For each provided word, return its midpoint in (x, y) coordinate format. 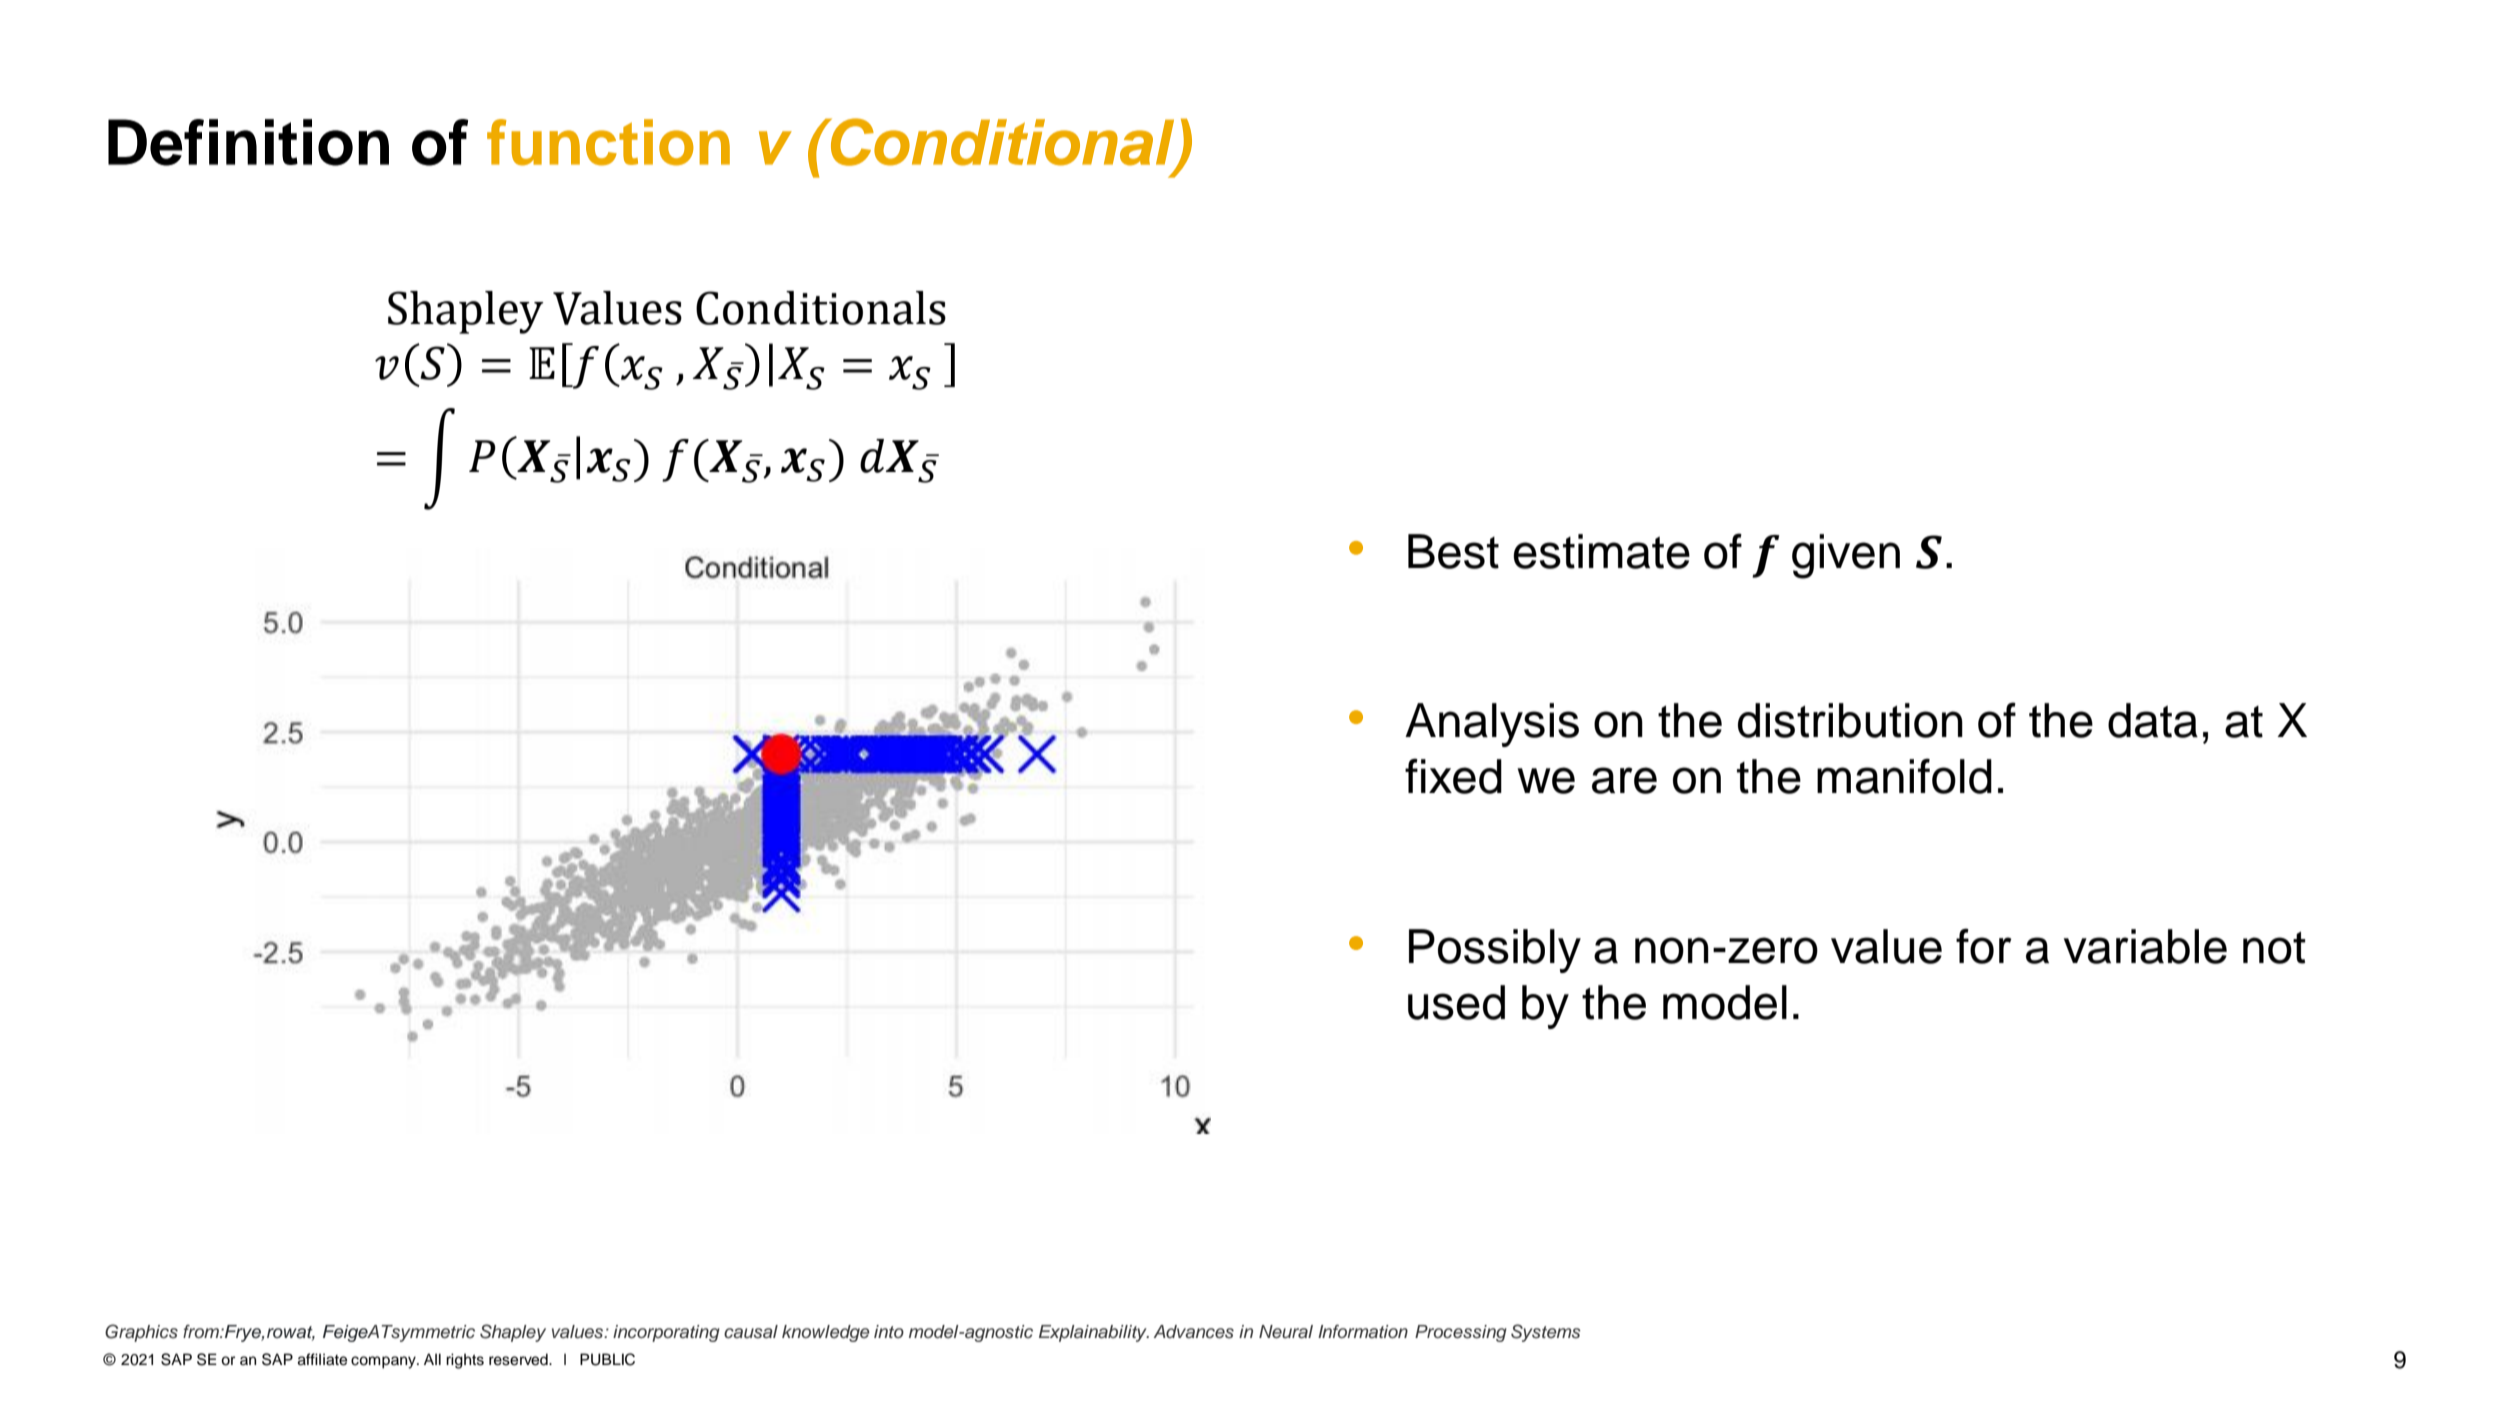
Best (1453, 551)
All (432, 1359)
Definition (248, 142)
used (1456, 1002)
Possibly (1495, 951)
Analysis (1492, 725)
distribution (1850, 720)
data (2153, 720)
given (1846, 556)
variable (2145, 946)
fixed (1453, 776)
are (1624, 780)
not (2274, 948)
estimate (1601, 551)
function (608, 142)
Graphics (141, 1333)
